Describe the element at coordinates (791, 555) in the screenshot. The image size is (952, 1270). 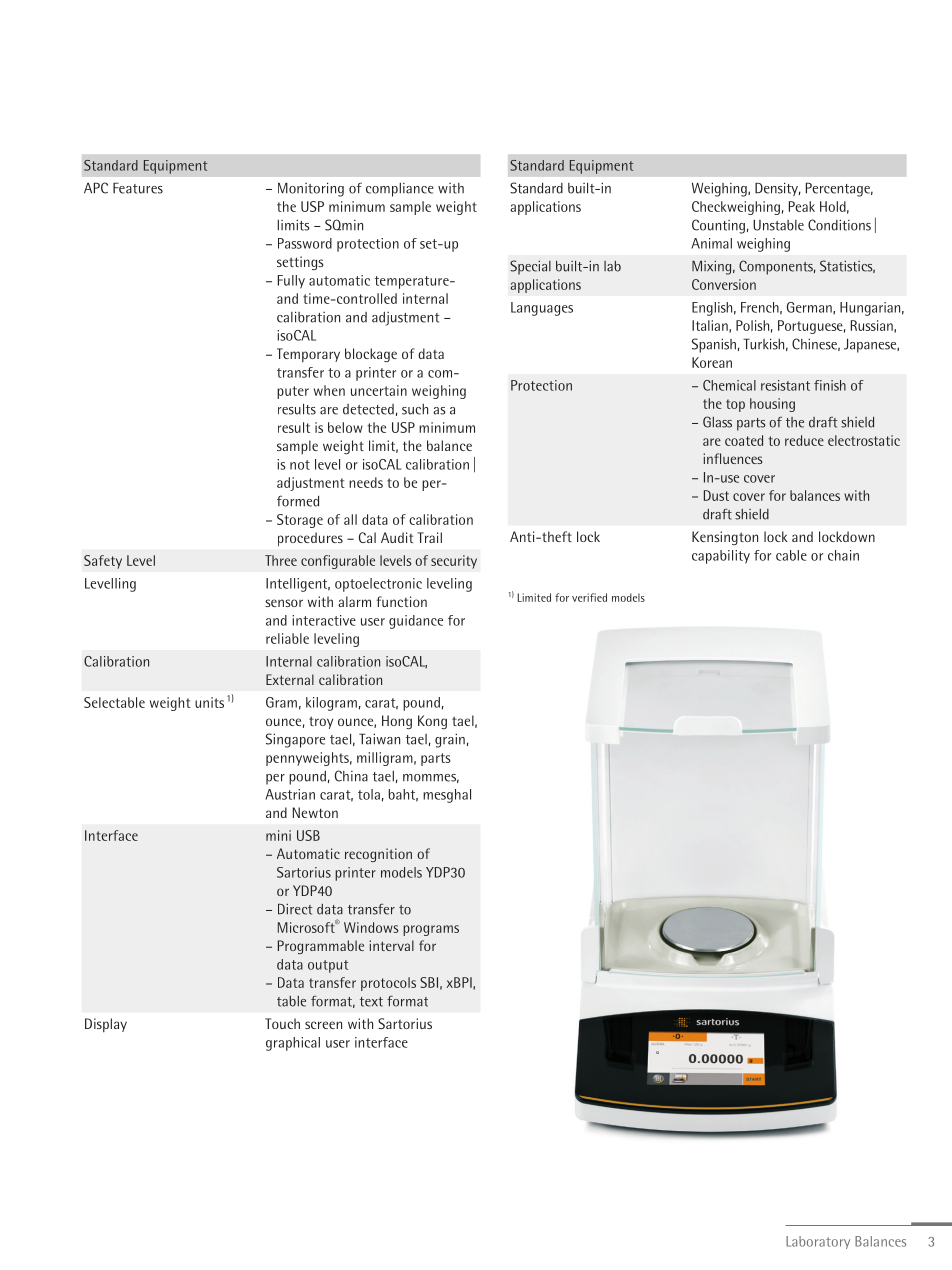
I see `cable` at that location.
